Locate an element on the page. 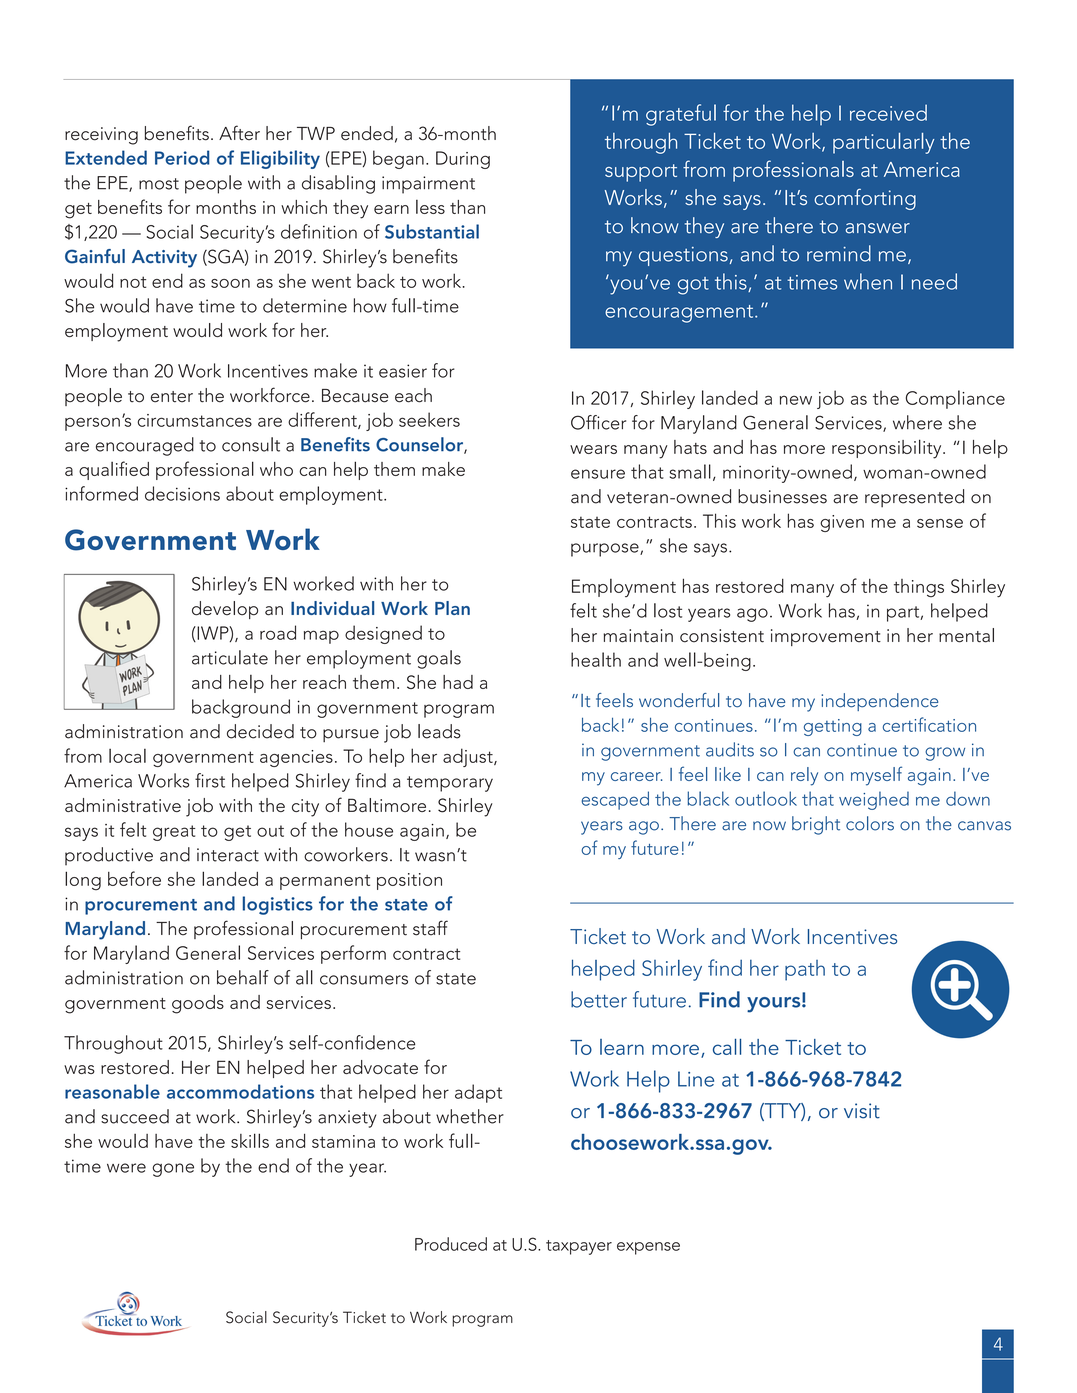  decisions is located at coordinates (182, 493).
